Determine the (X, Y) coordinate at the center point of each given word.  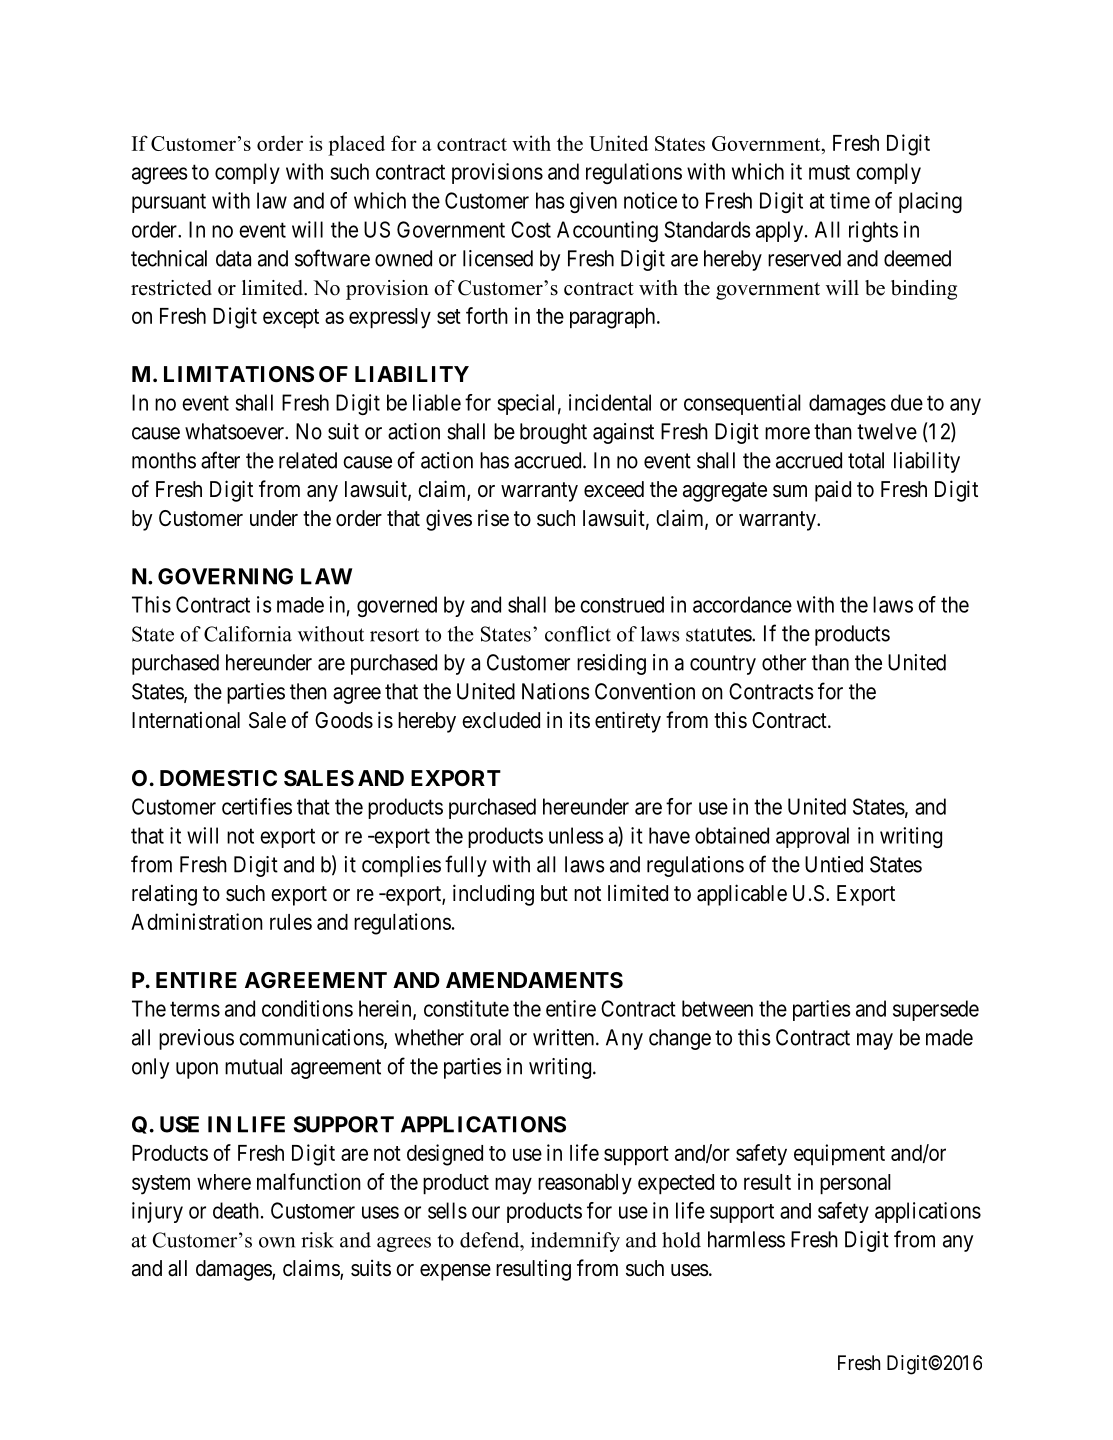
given (593, 202)
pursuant (169, 203)
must (829, 172)
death (236, 1210)
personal (855, 1184)
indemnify (575, 1242)
